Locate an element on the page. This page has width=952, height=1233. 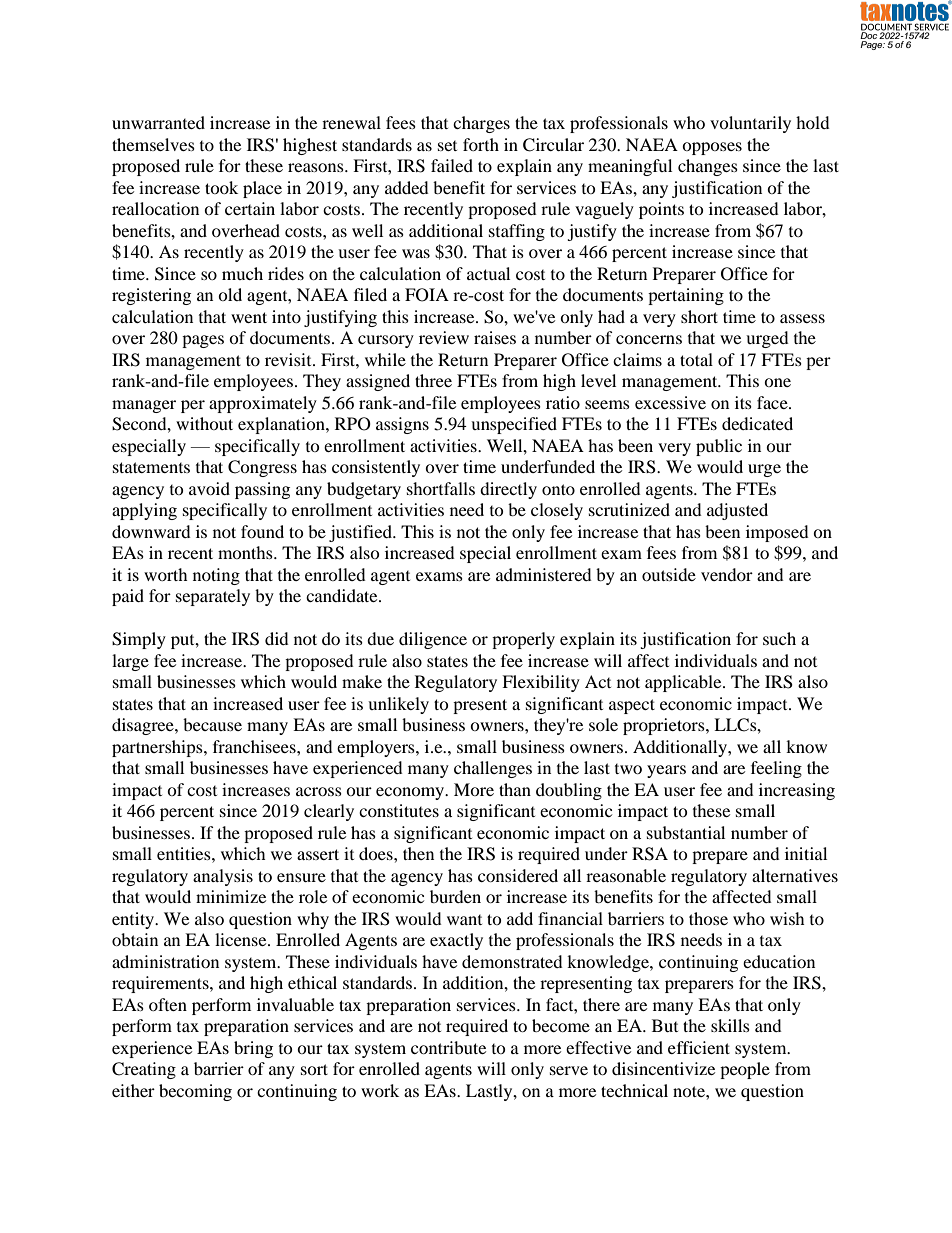
feeling is located at coordinates (776, 769).
